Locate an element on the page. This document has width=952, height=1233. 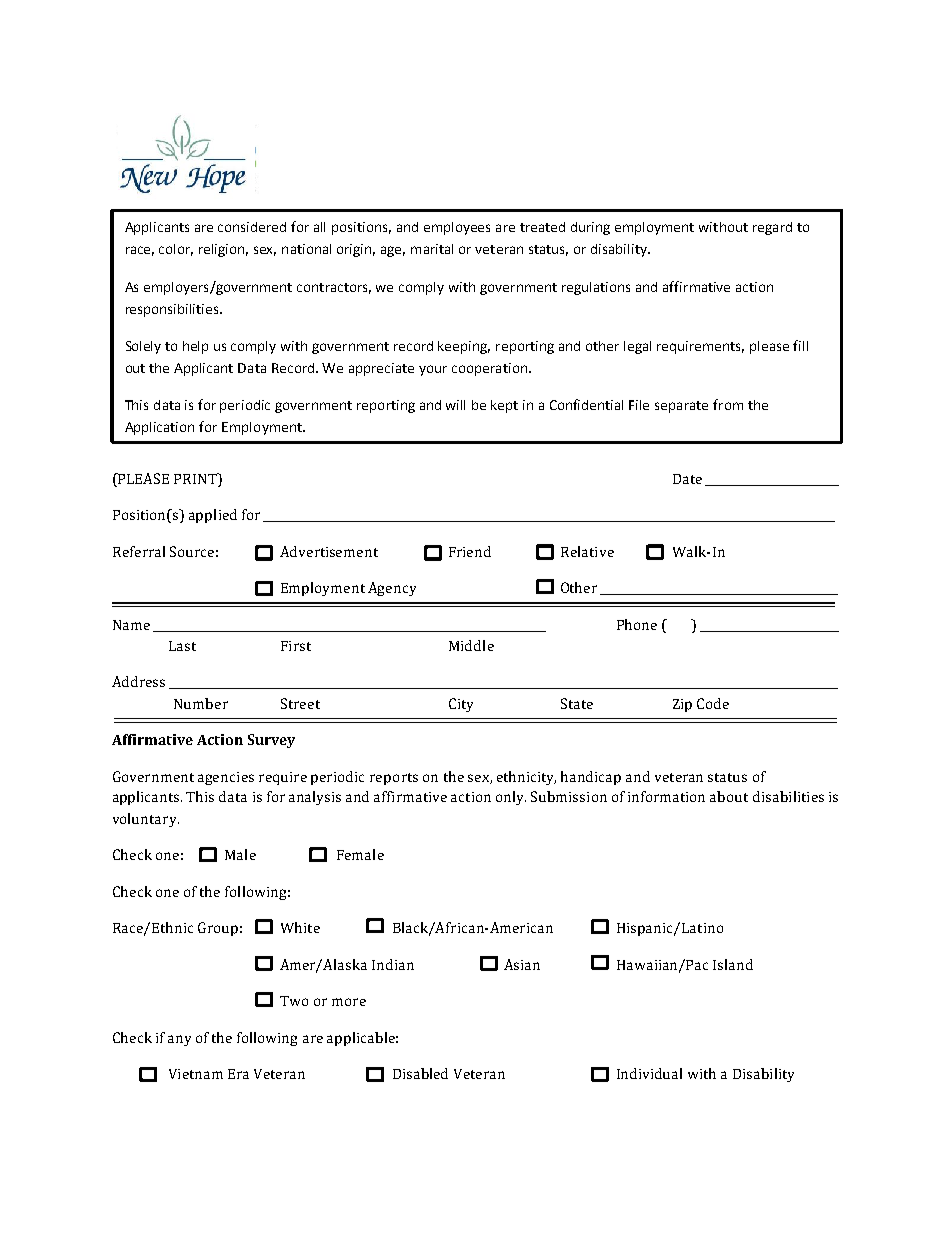
Middle is located at coordinates (471, 645).
